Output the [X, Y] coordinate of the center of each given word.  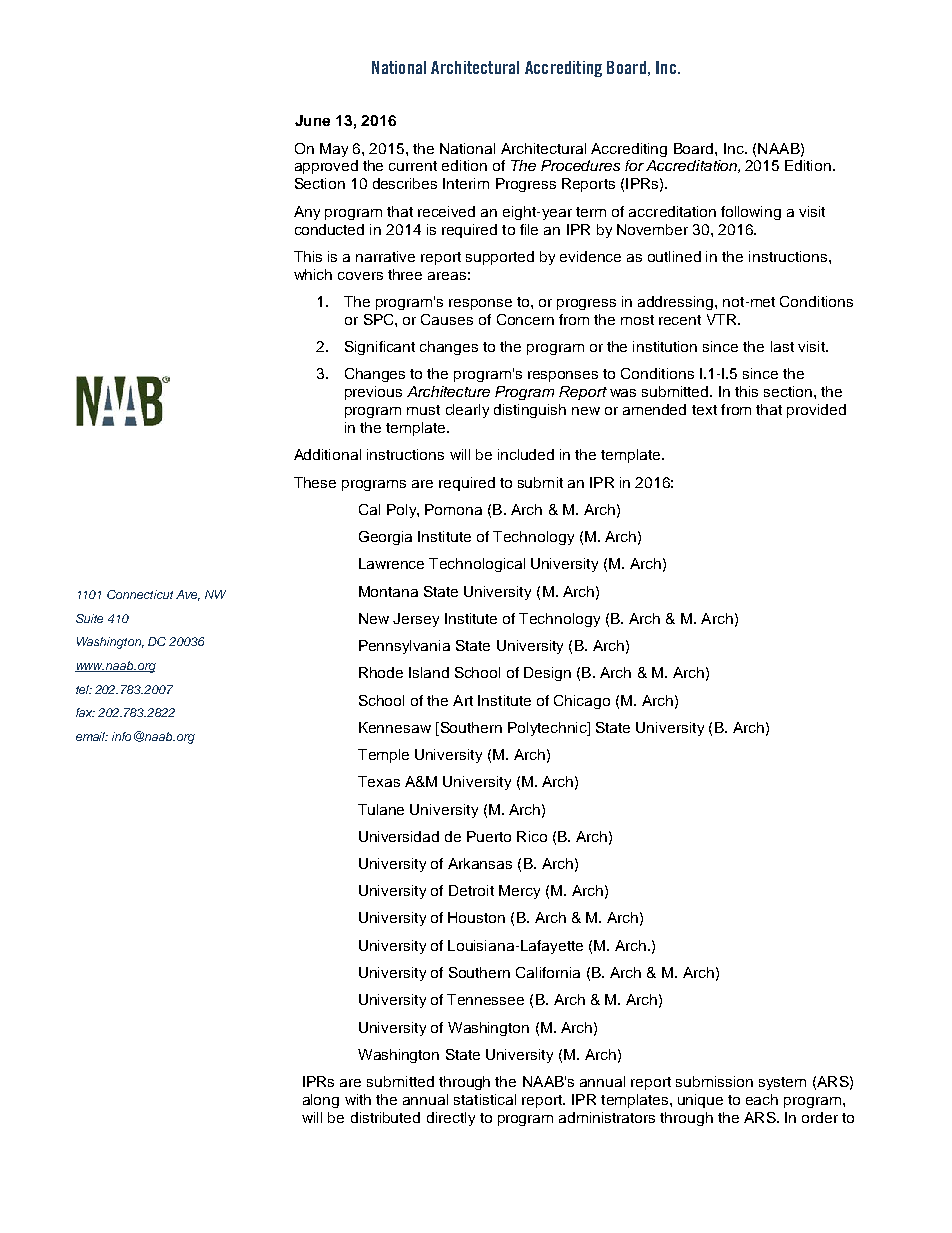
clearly [467, 411]
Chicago [582, 702]
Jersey [416, 620]
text [704, 410]
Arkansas [480, 863]
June [312, 120]
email [92, 736]
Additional [327, 454]
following [751, 213]
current [413, 166]
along [321, 1101]
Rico [532, 836]
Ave [188, 595]
